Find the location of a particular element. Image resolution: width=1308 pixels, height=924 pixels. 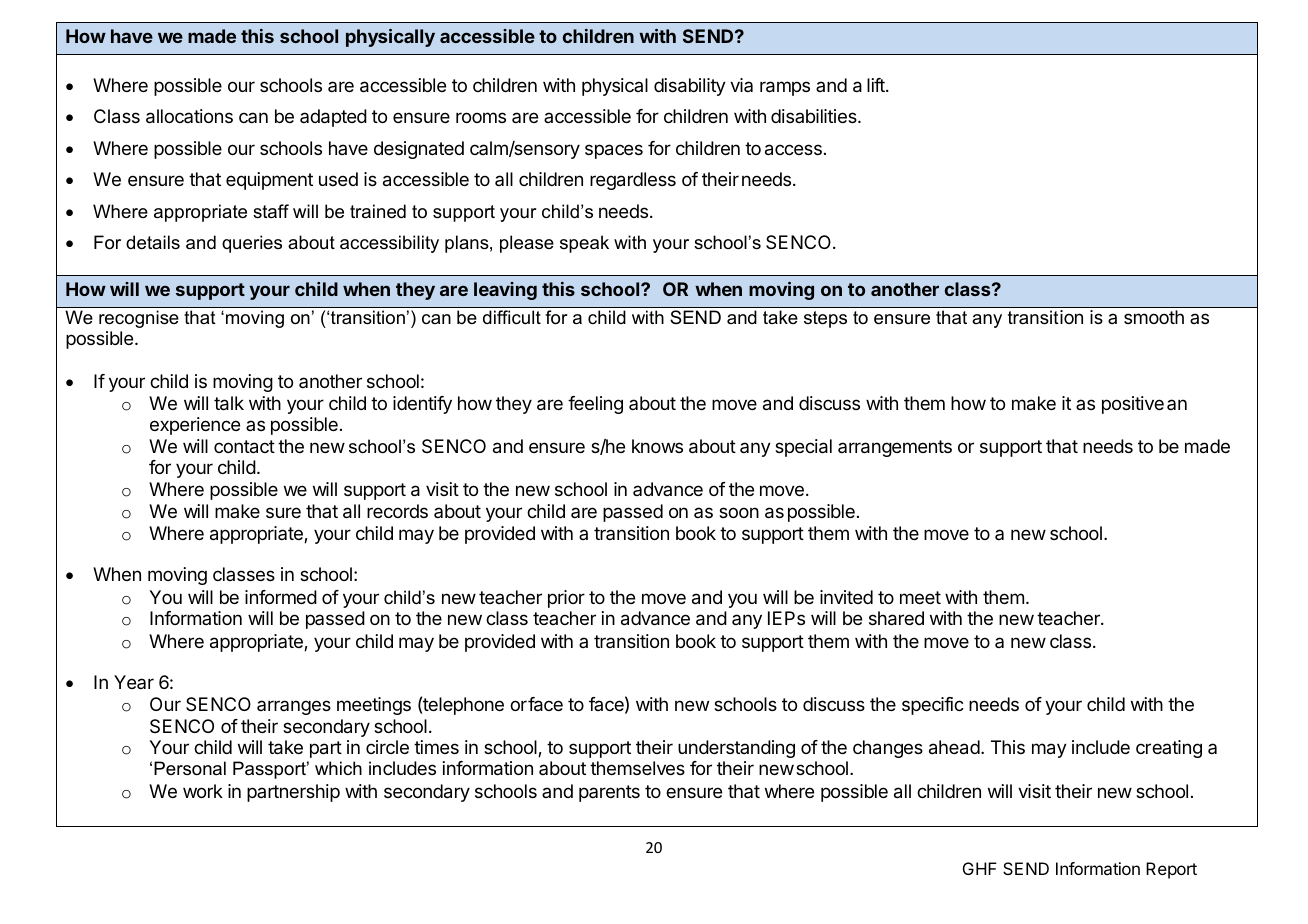

contact is located at coordinates (244, 447).
